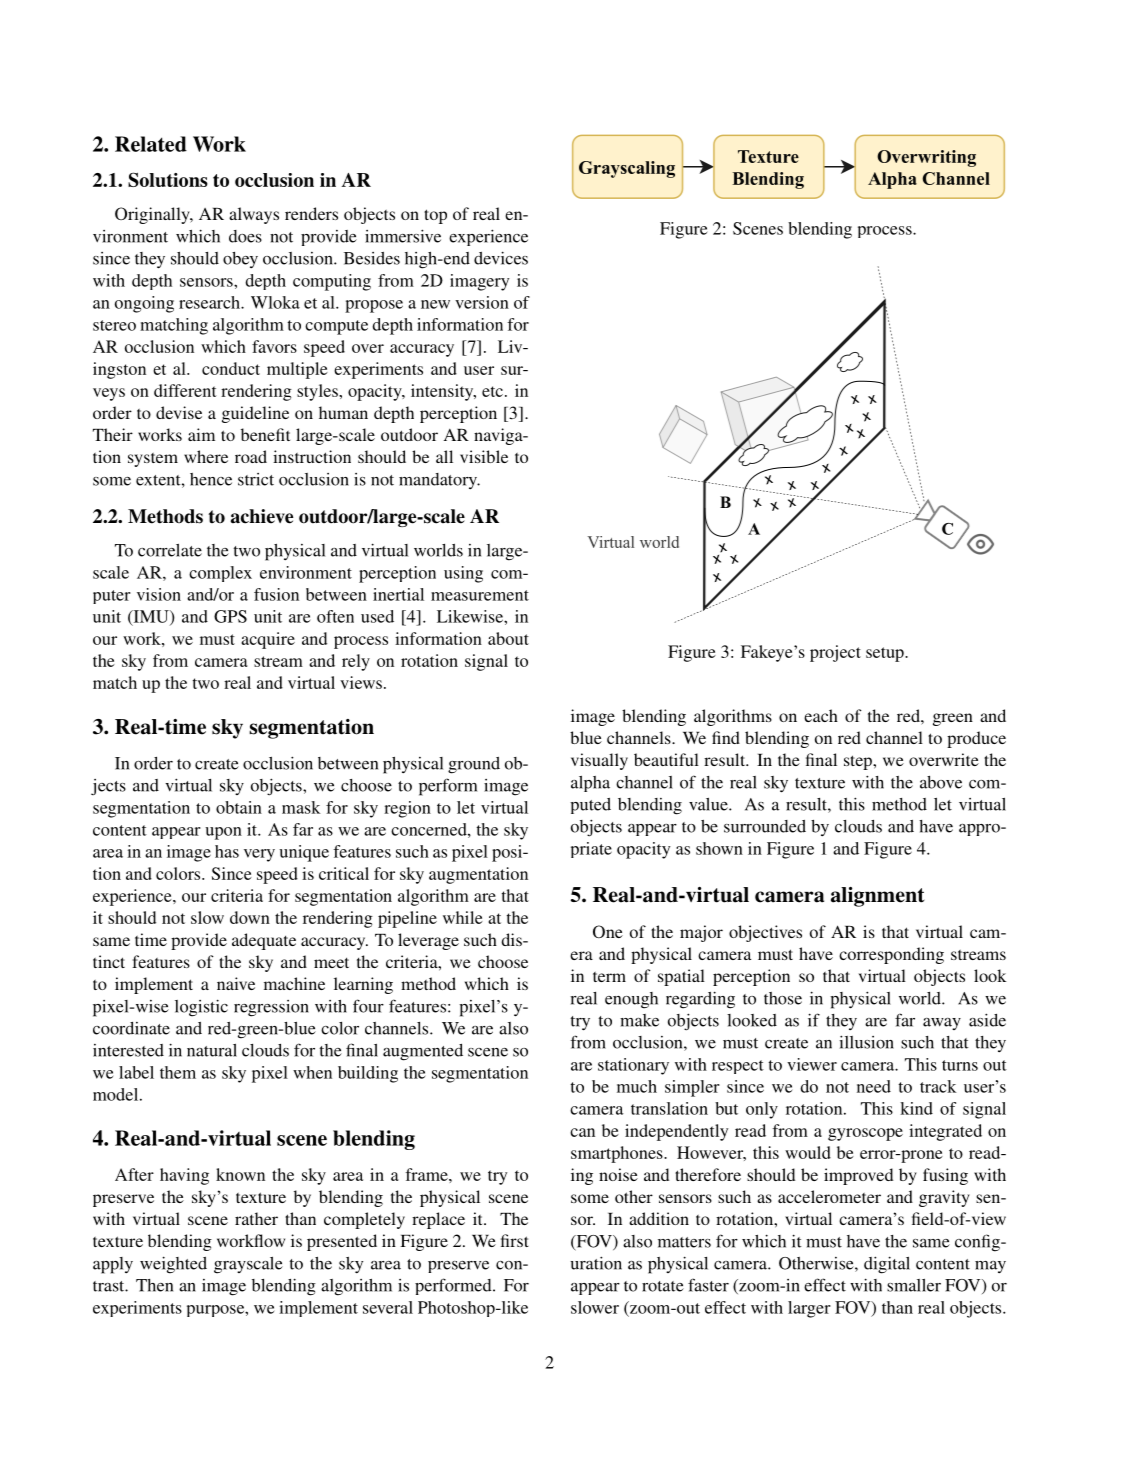  Describe the element at coordinates (886, 654) in the image. I see `setup` at that location.
